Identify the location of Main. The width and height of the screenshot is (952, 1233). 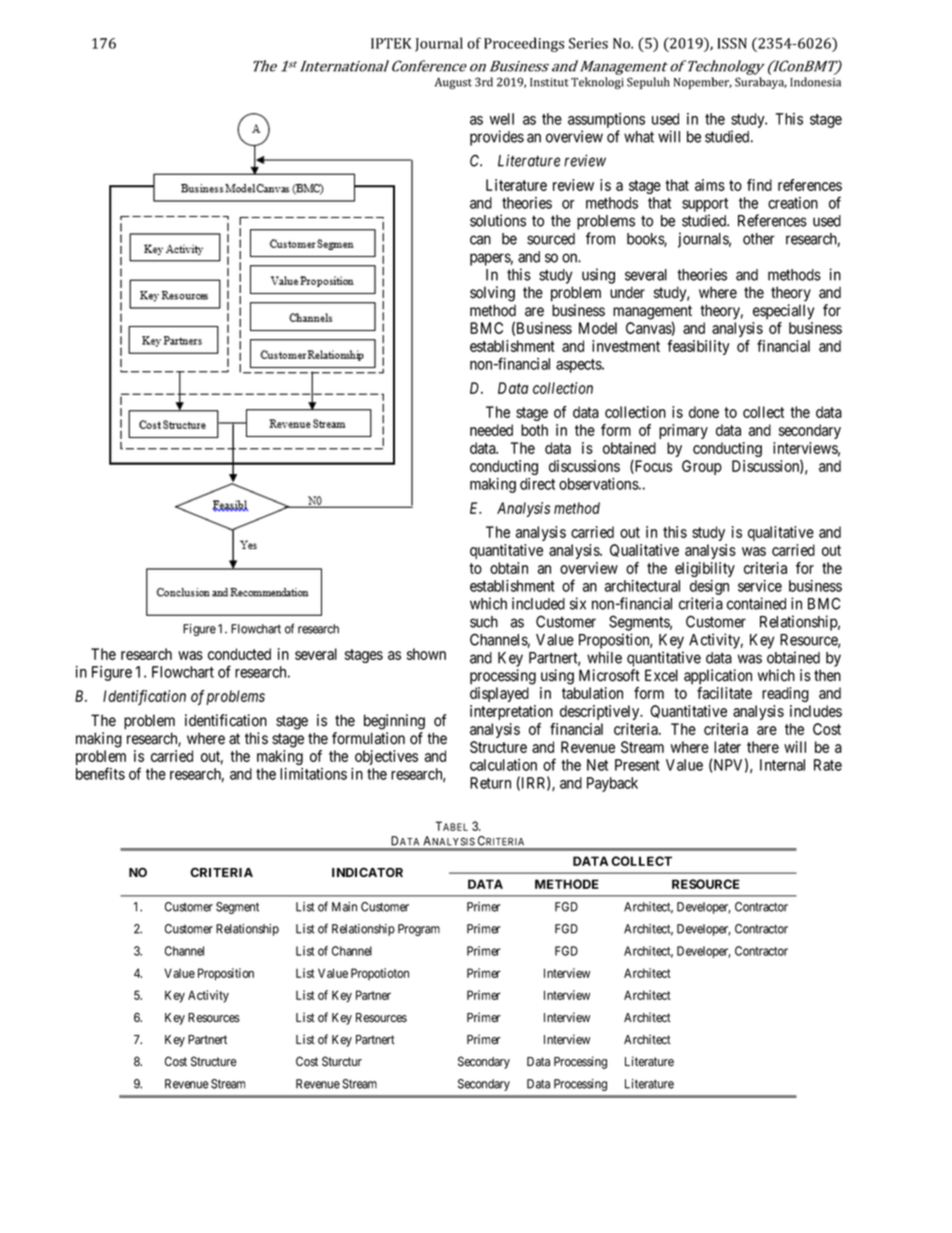
(344, 907).
